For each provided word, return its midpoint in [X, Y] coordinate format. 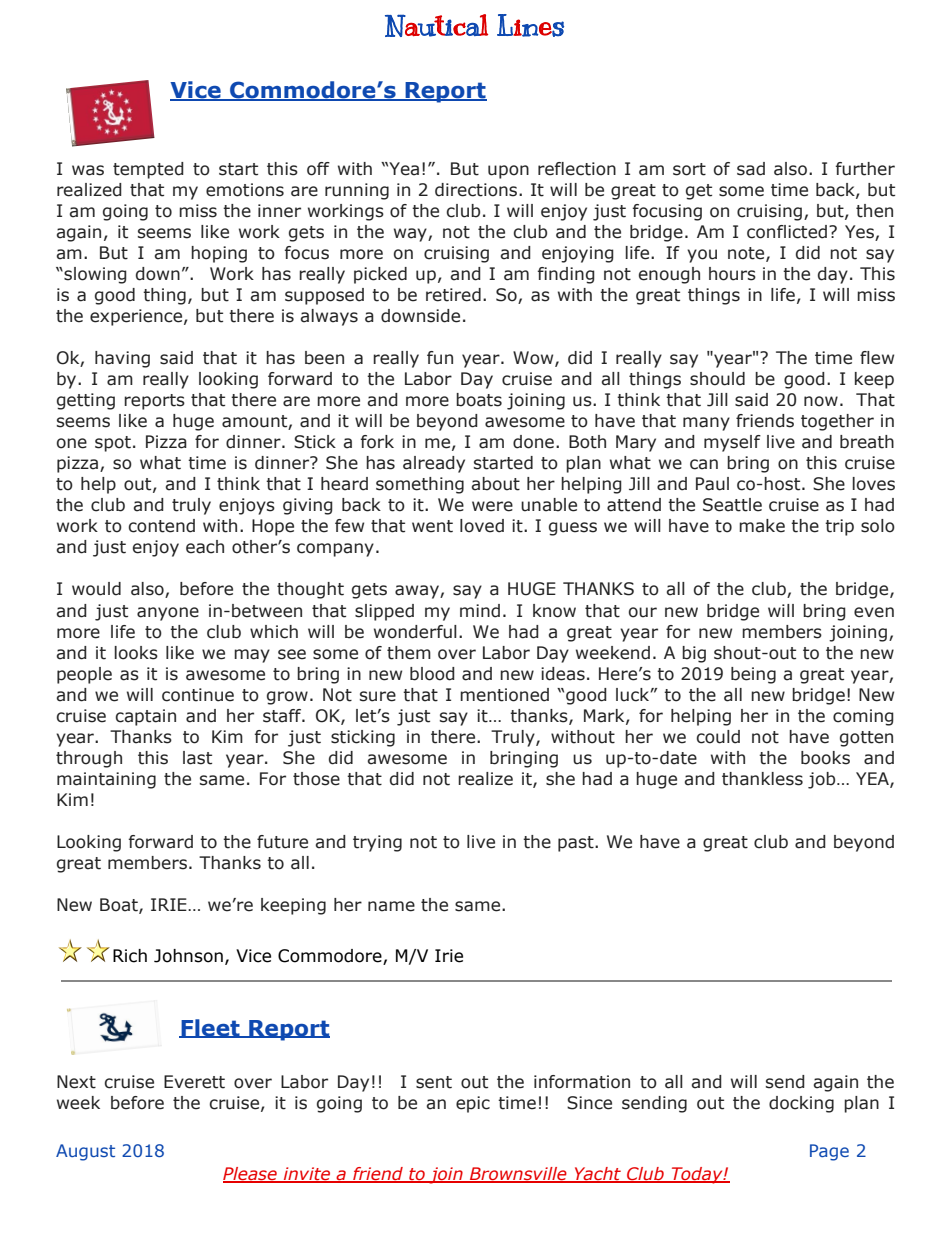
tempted [148, 170]
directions [477, 190]
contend [161, 526]
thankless [762, 779]
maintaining [106, 780]
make [762, 526]
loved [482, 526]
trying [377, 843]
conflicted [787, 232]
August [85, 1152]
